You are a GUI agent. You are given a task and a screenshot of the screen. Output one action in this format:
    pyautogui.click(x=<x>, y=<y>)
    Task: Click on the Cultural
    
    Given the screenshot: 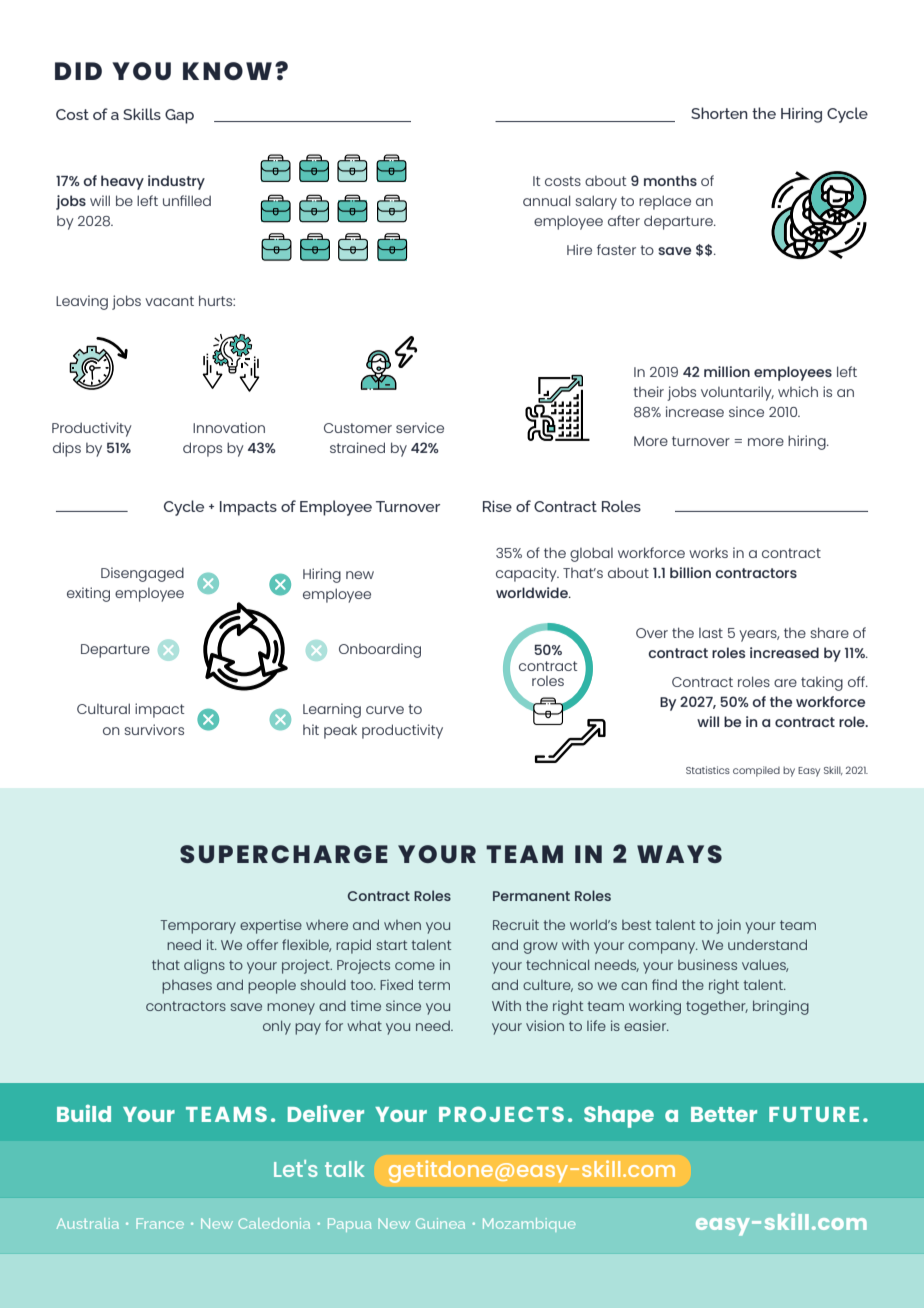 What is the action you would take?
    pyautogui.click(x=103, y=708)
